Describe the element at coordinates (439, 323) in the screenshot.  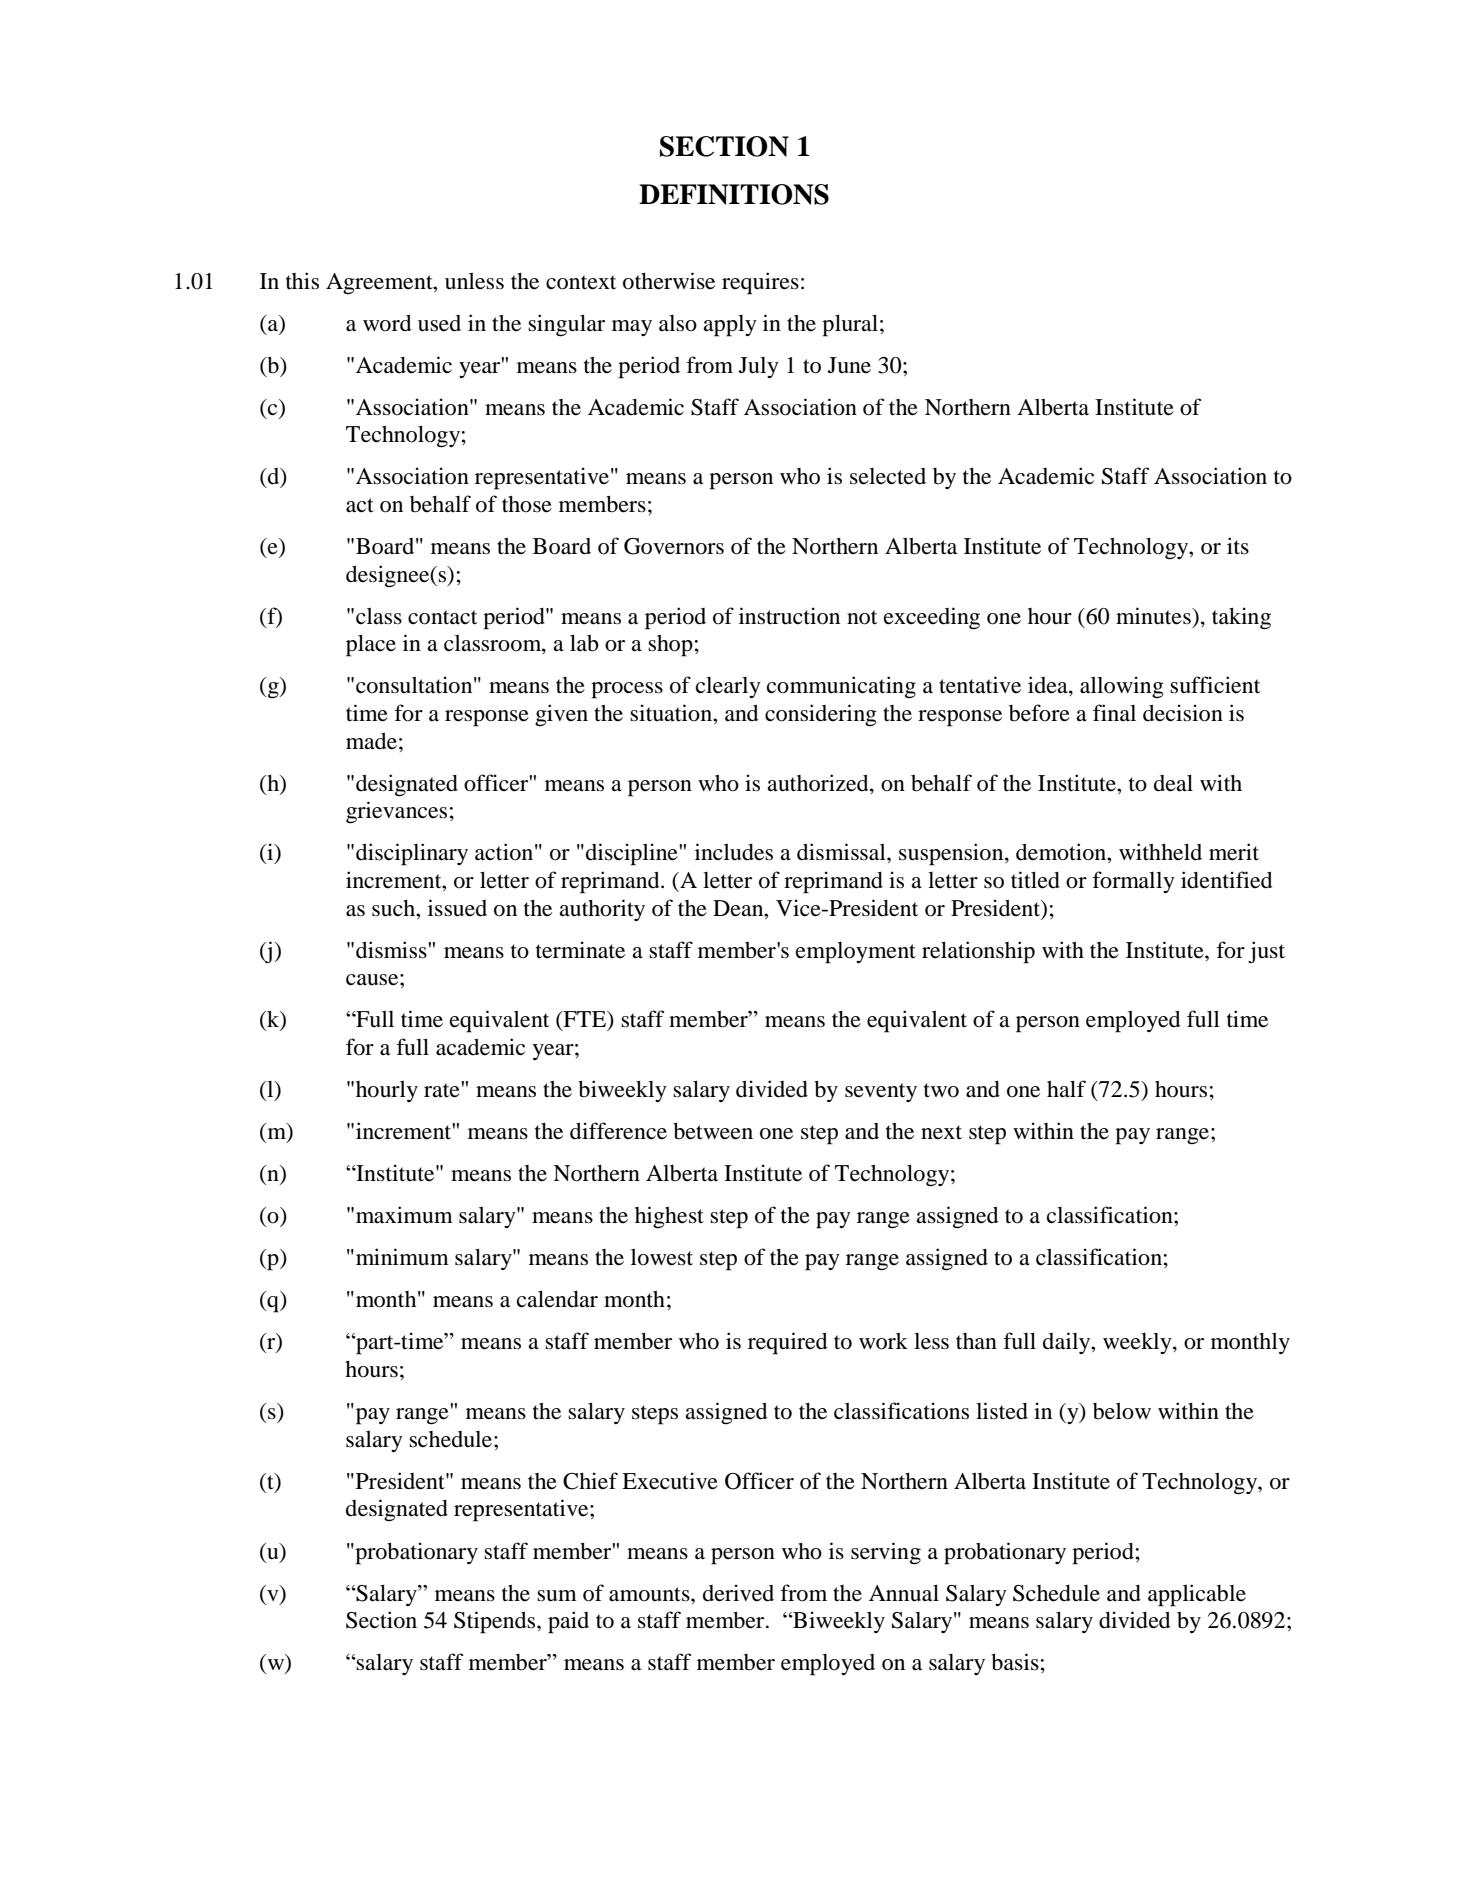
I see `used` at that location.
